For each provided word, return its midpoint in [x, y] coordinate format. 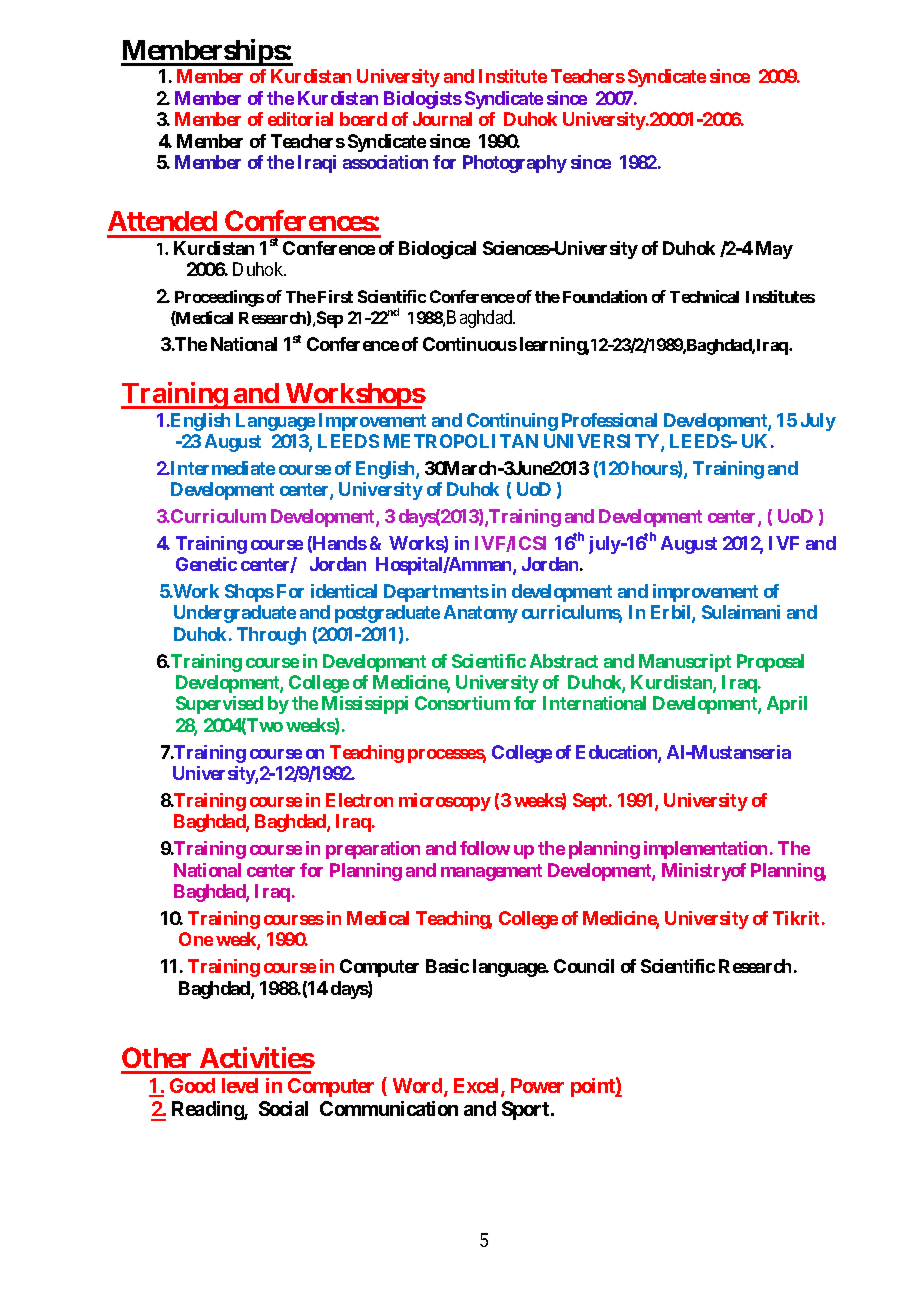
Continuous [470, 344]
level [240, 1085]
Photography [515, 164]
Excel [478, 1087]
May [774, 250]
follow [485, 848]
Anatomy [481, 614]
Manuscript [685, 663]
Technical [704, 296]
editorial [300, 119]
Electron [359, 800]
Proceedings [219, 298]
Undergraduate [235, 614]
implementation [705, 850]
